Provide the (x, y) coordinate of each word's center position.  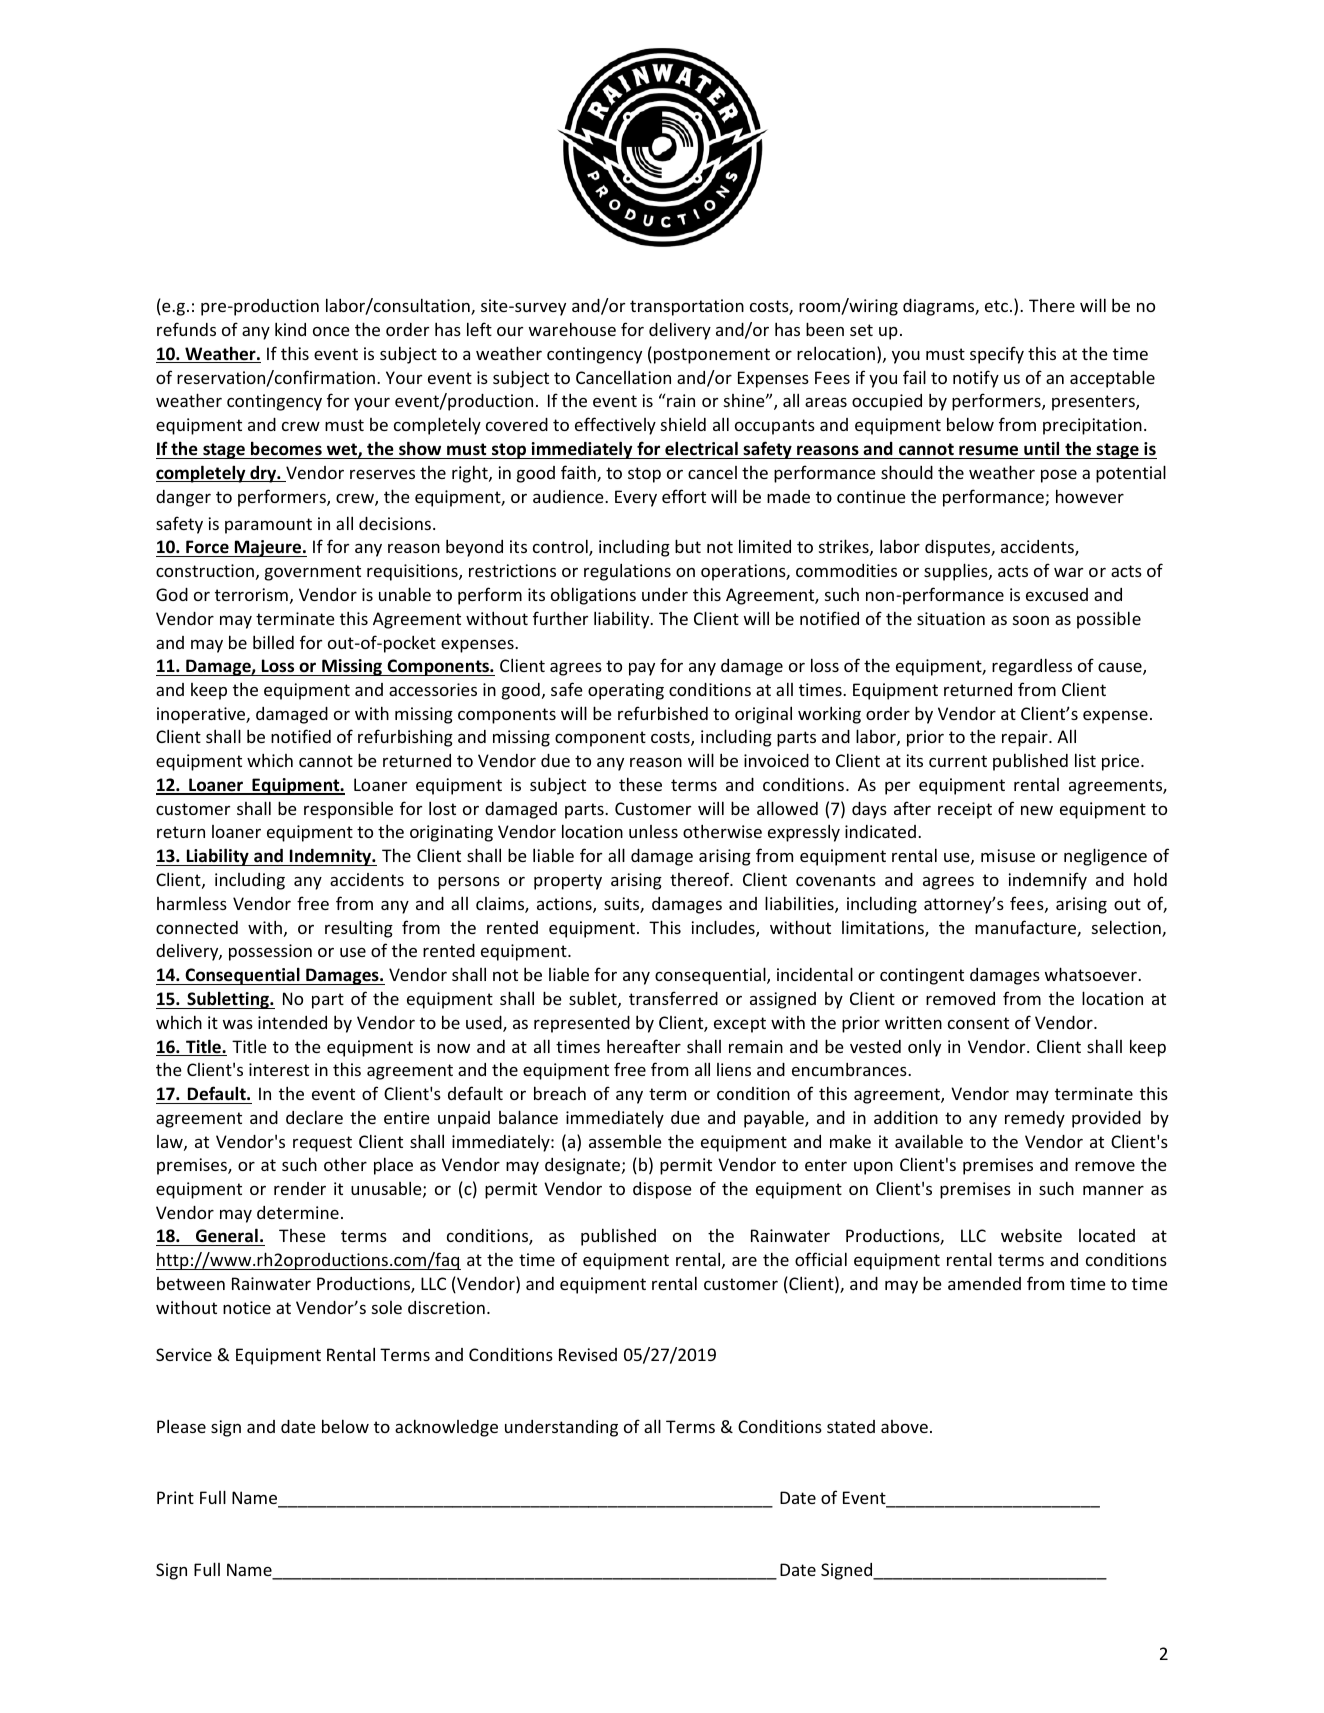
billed (273, 642)
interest (279, 1069)
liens (734, 1069)
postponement (712, 356)
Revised (588, 1354)
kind (290, 329)
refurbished (663, 713)
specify (997, 355)
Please (181, 1426)
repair (1026, 738)
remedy (1035, 1119)
